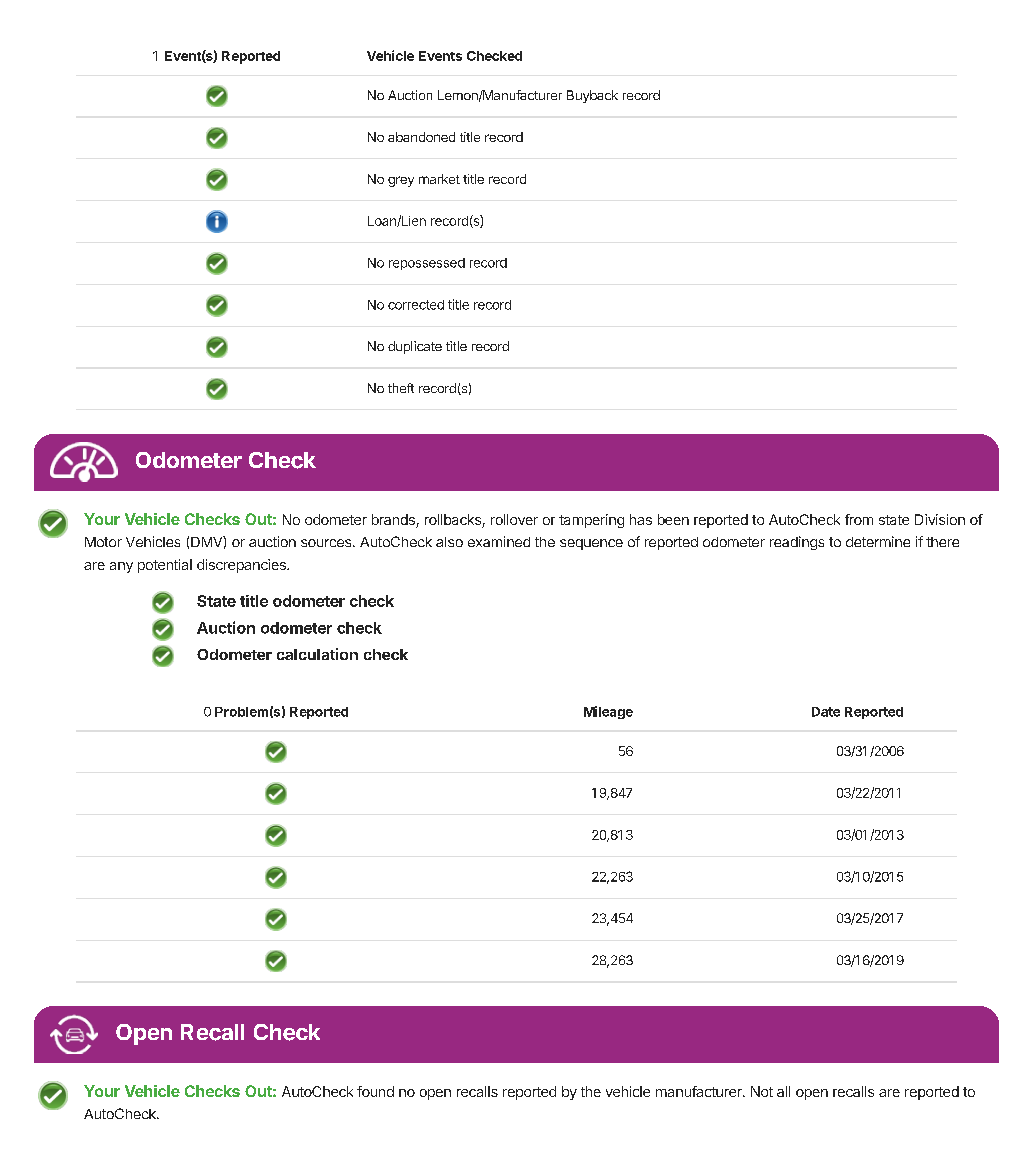 This screenshot has width=1033, height=1176. Describe the element at coordinates (859, 519) in the screenshot. I see `from` at that location.
